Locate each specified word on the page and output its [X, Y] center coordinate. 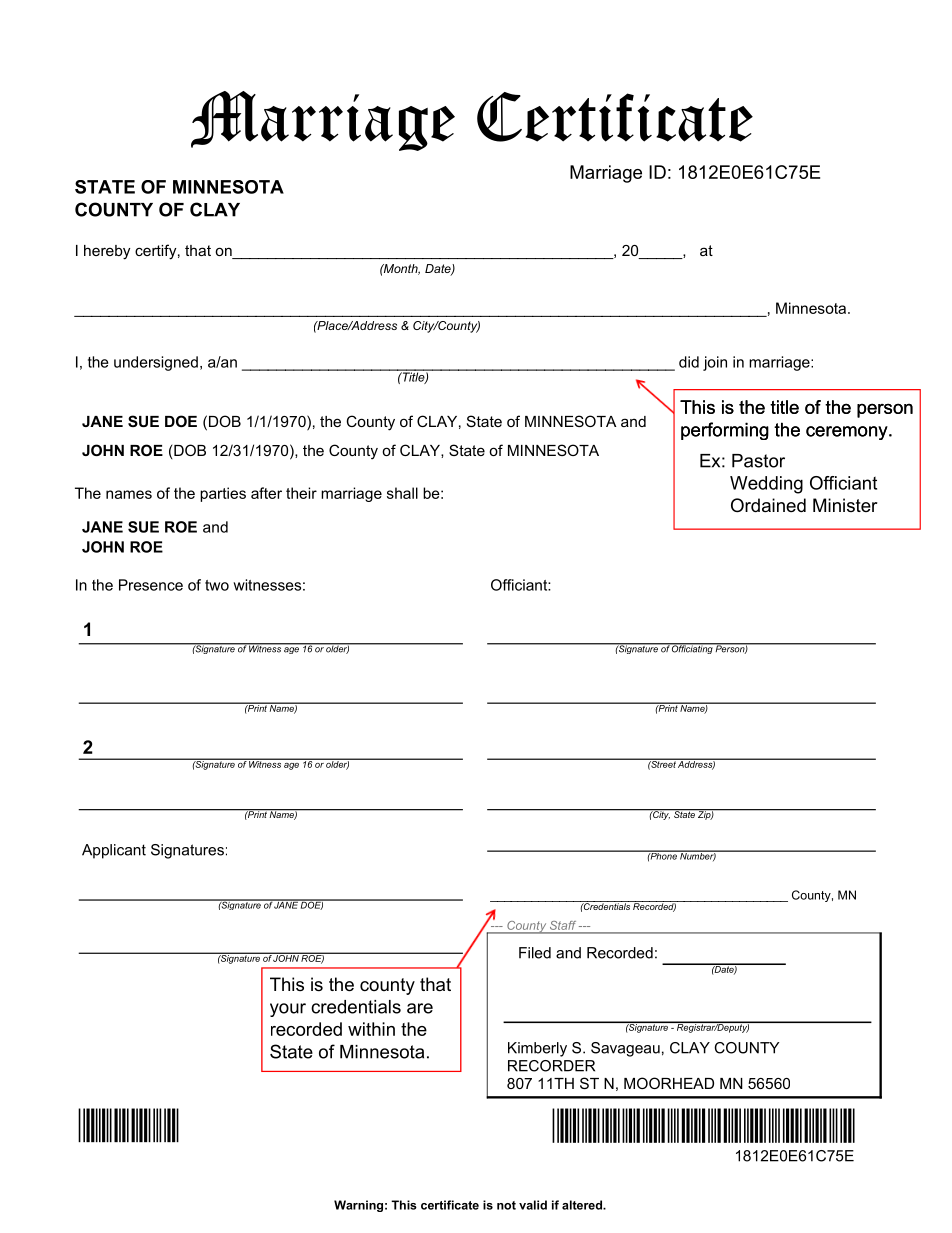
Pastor [758, 461]
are [420, 1008]
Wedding [766, 485]
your [288, 1010]
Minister [845, 505]
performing [725, 431]
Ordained [768, 505]
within [371, 1029]
